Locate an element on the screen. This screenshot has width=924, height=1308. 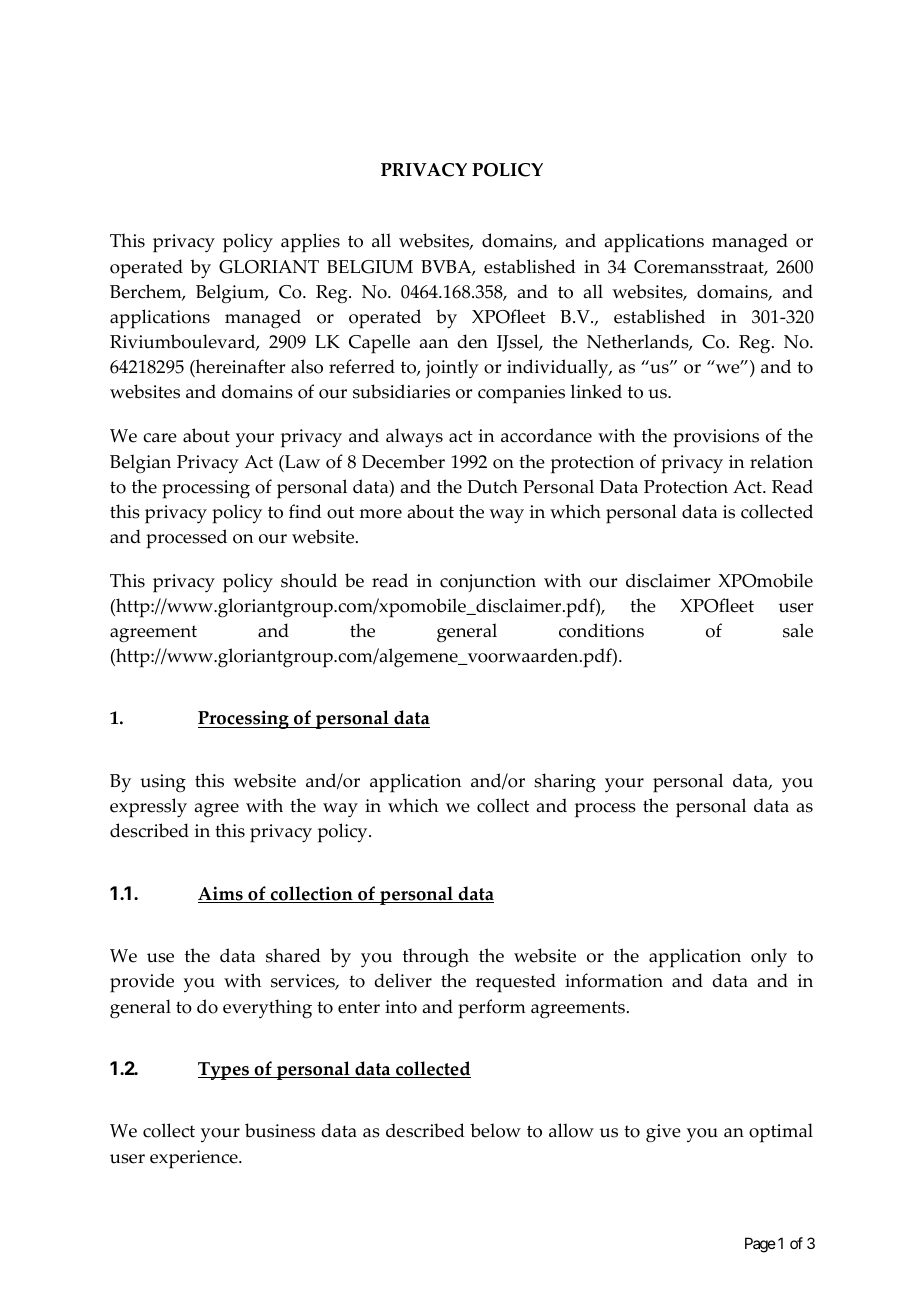
only is located at coordinates (769, 958).
